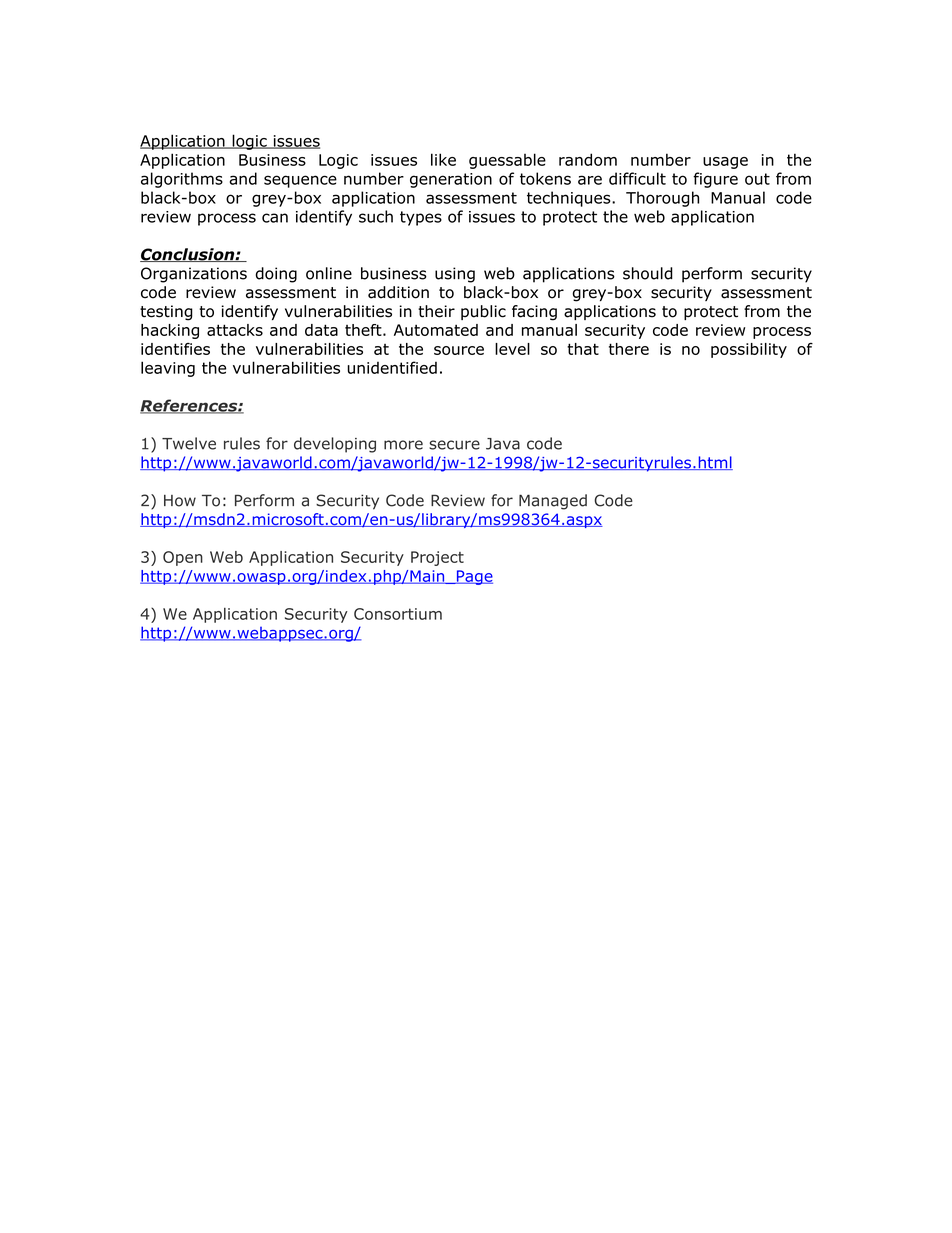  I want to click on Managed, so click(553, 502).
